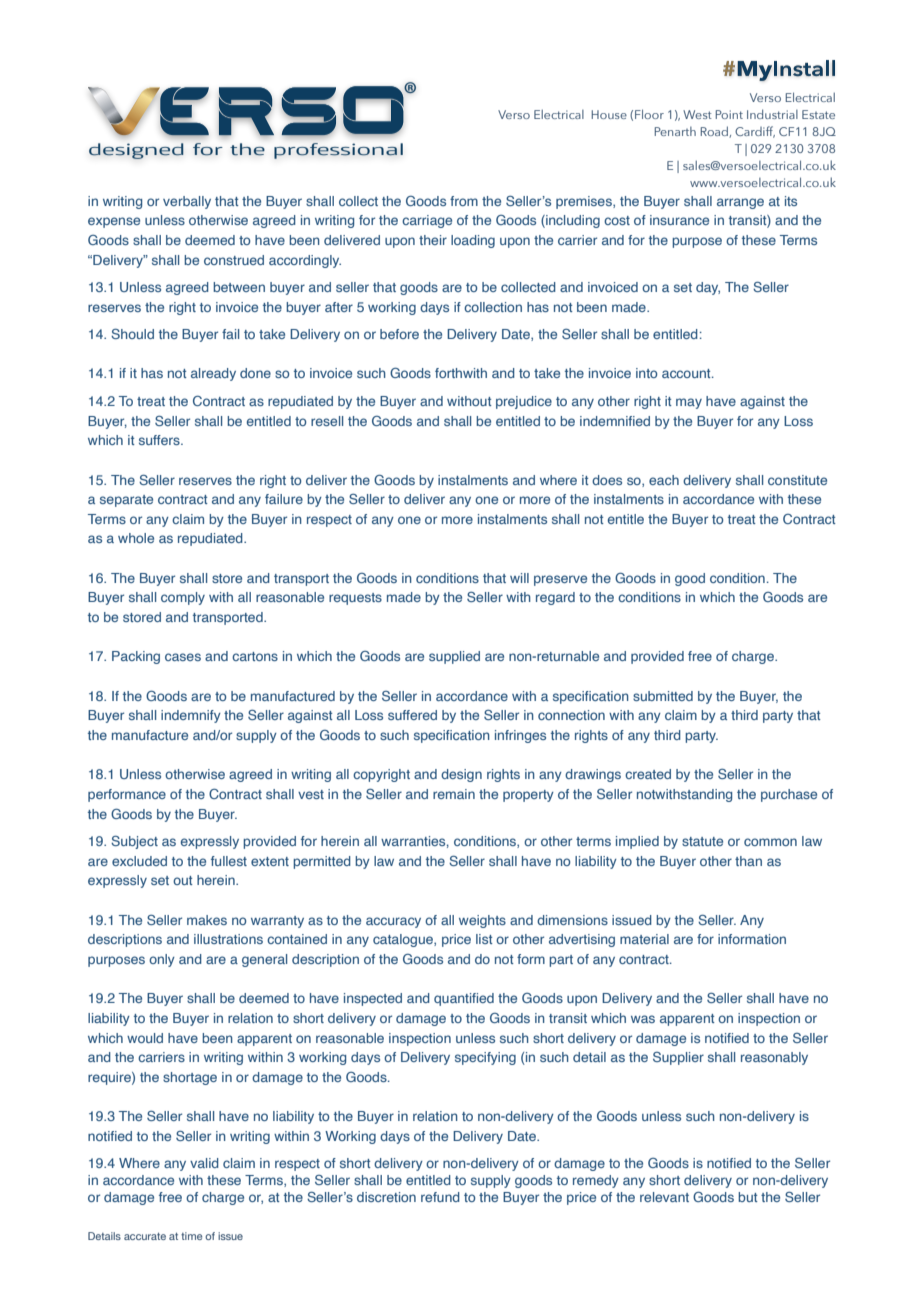 The height and width of the document is (1308, 924). I want to click on verbally, so click(187, 202).
